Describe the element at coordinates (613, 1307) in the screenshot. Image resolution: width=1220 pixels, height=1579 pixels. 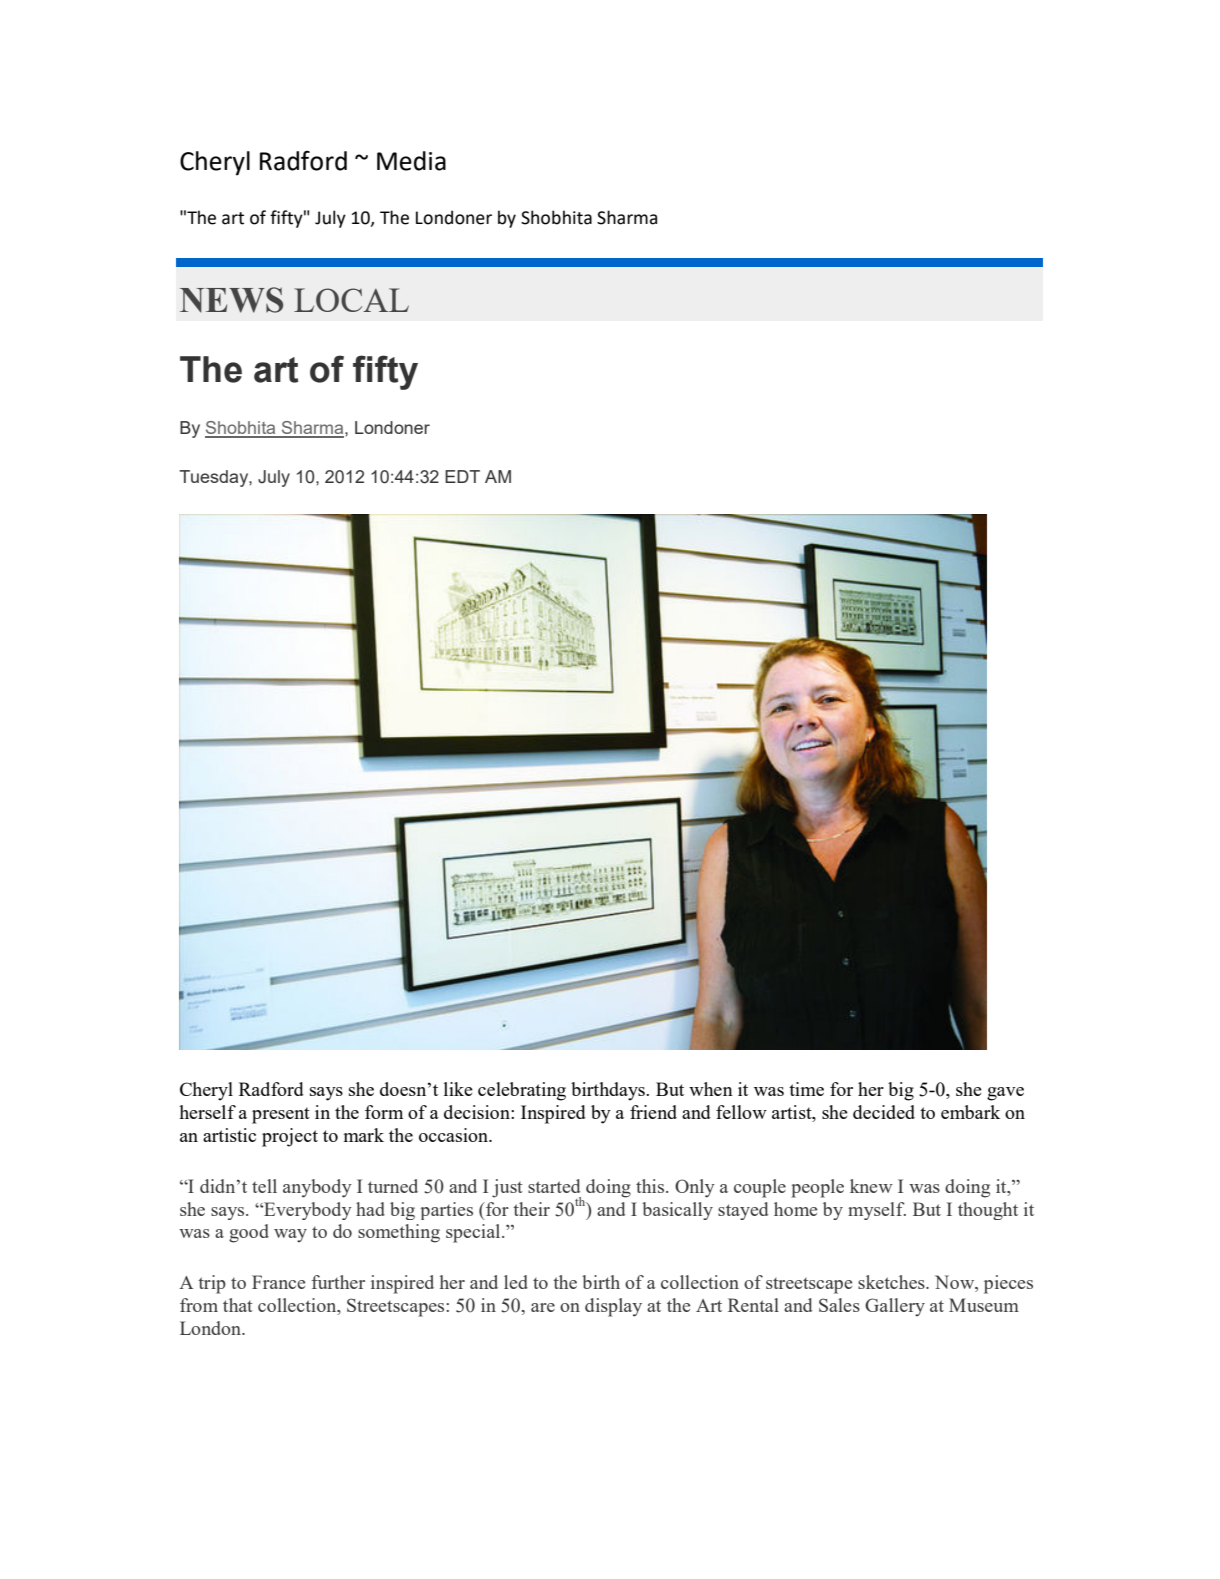
I see `display` at that location.
